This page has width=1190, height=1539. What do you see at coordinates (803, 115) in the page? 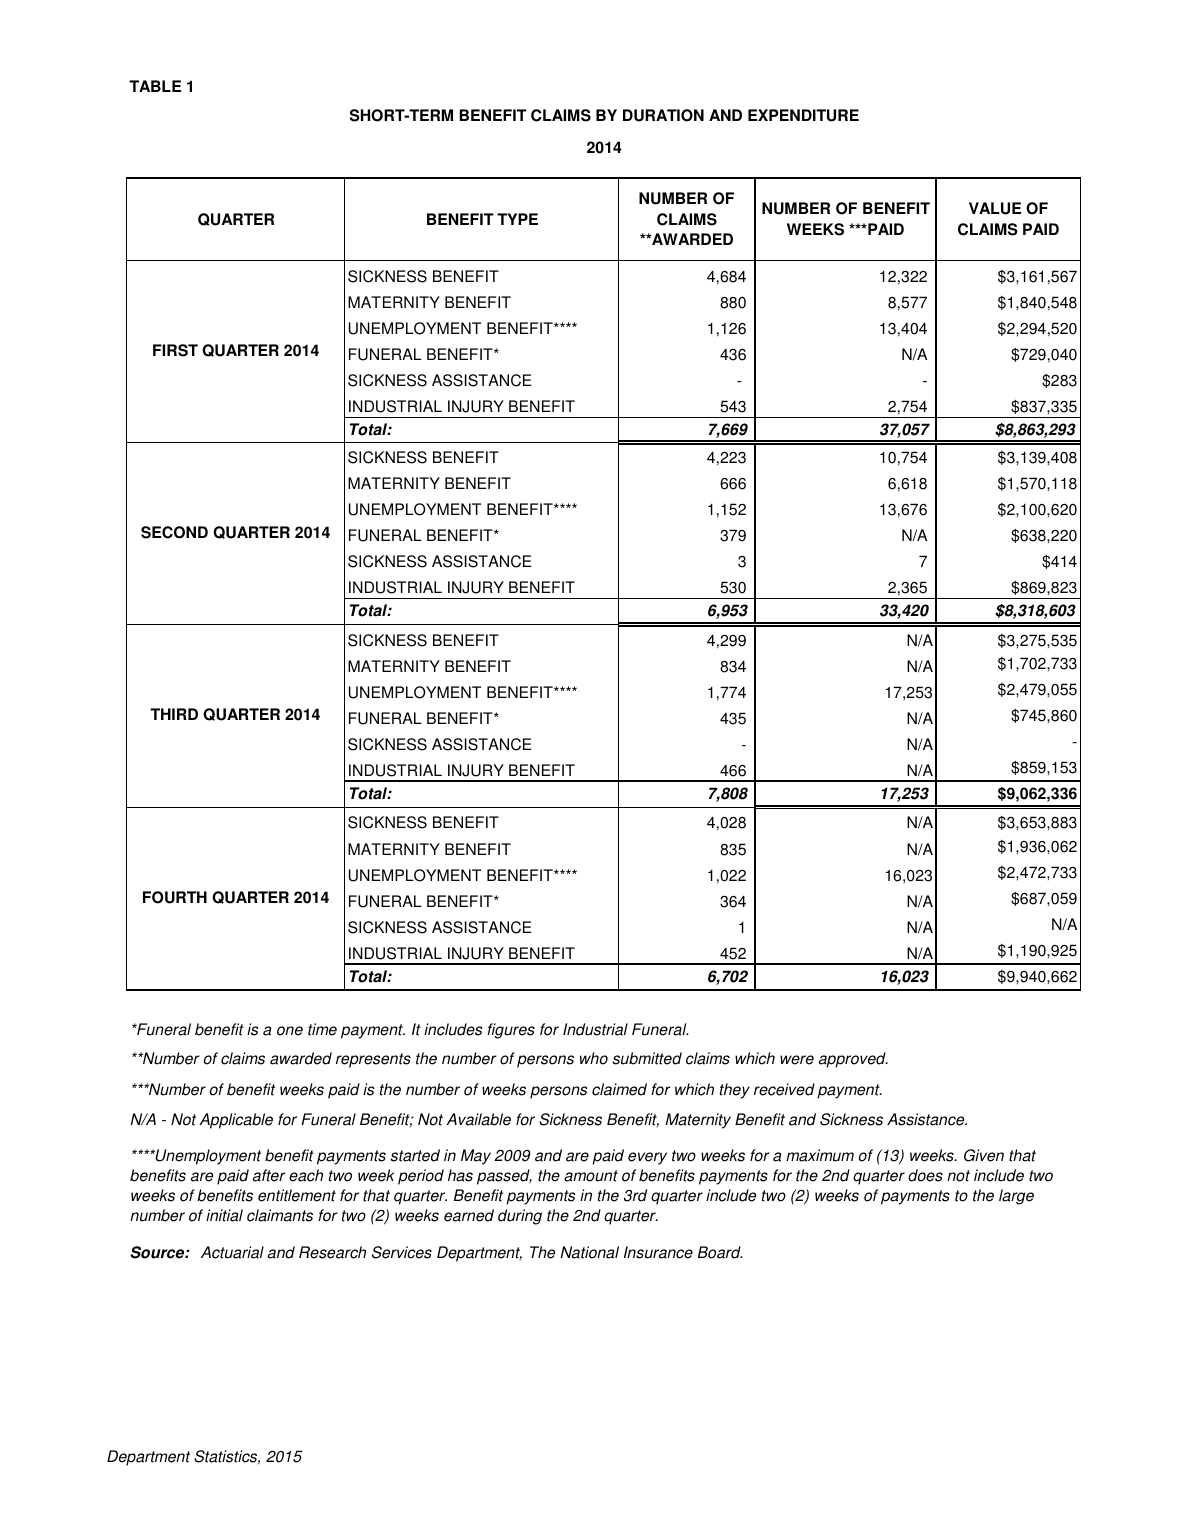
I see `EXPENDITURE` at bounding box center [803, 115].
